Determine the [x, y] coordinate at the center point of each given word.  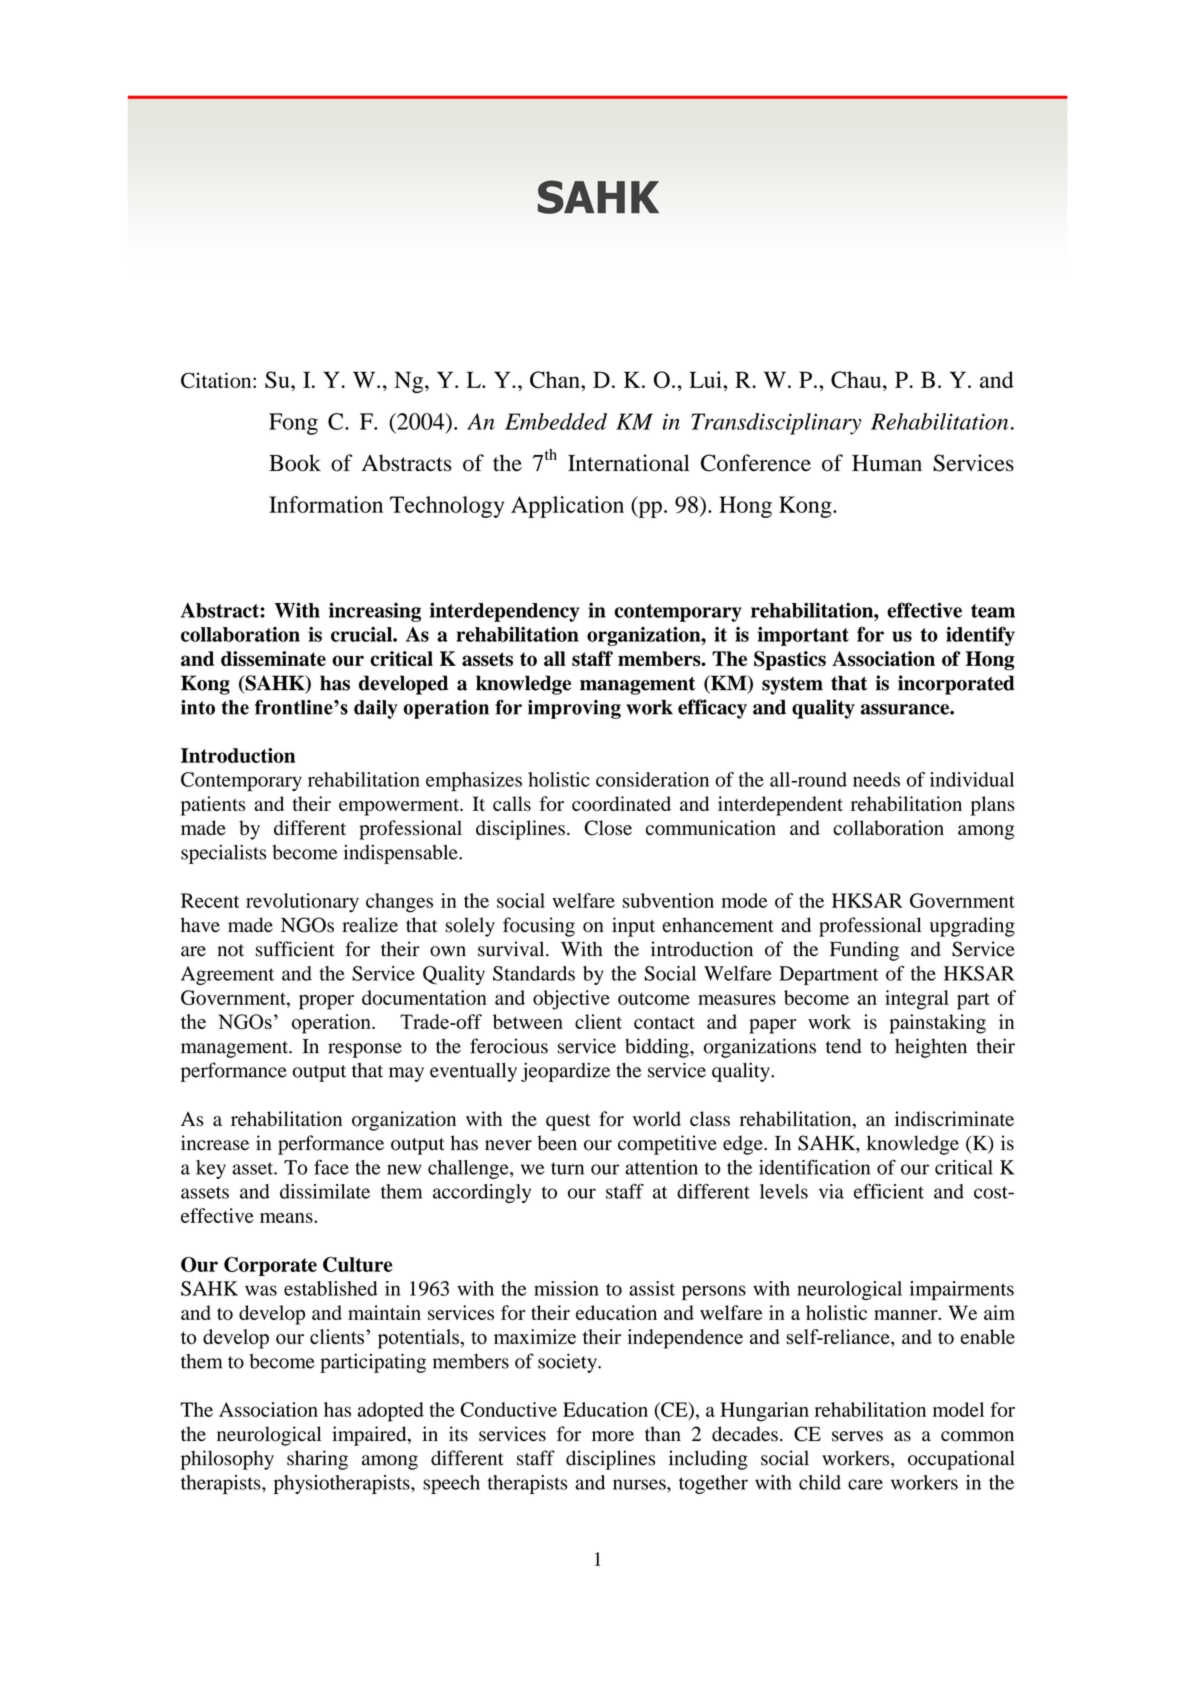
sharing [317, 1460]
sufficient [295, 949]
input [633, 927]
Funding [864, 951]
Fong [293, 424]
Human [887, 463]
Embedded [556, 421]
